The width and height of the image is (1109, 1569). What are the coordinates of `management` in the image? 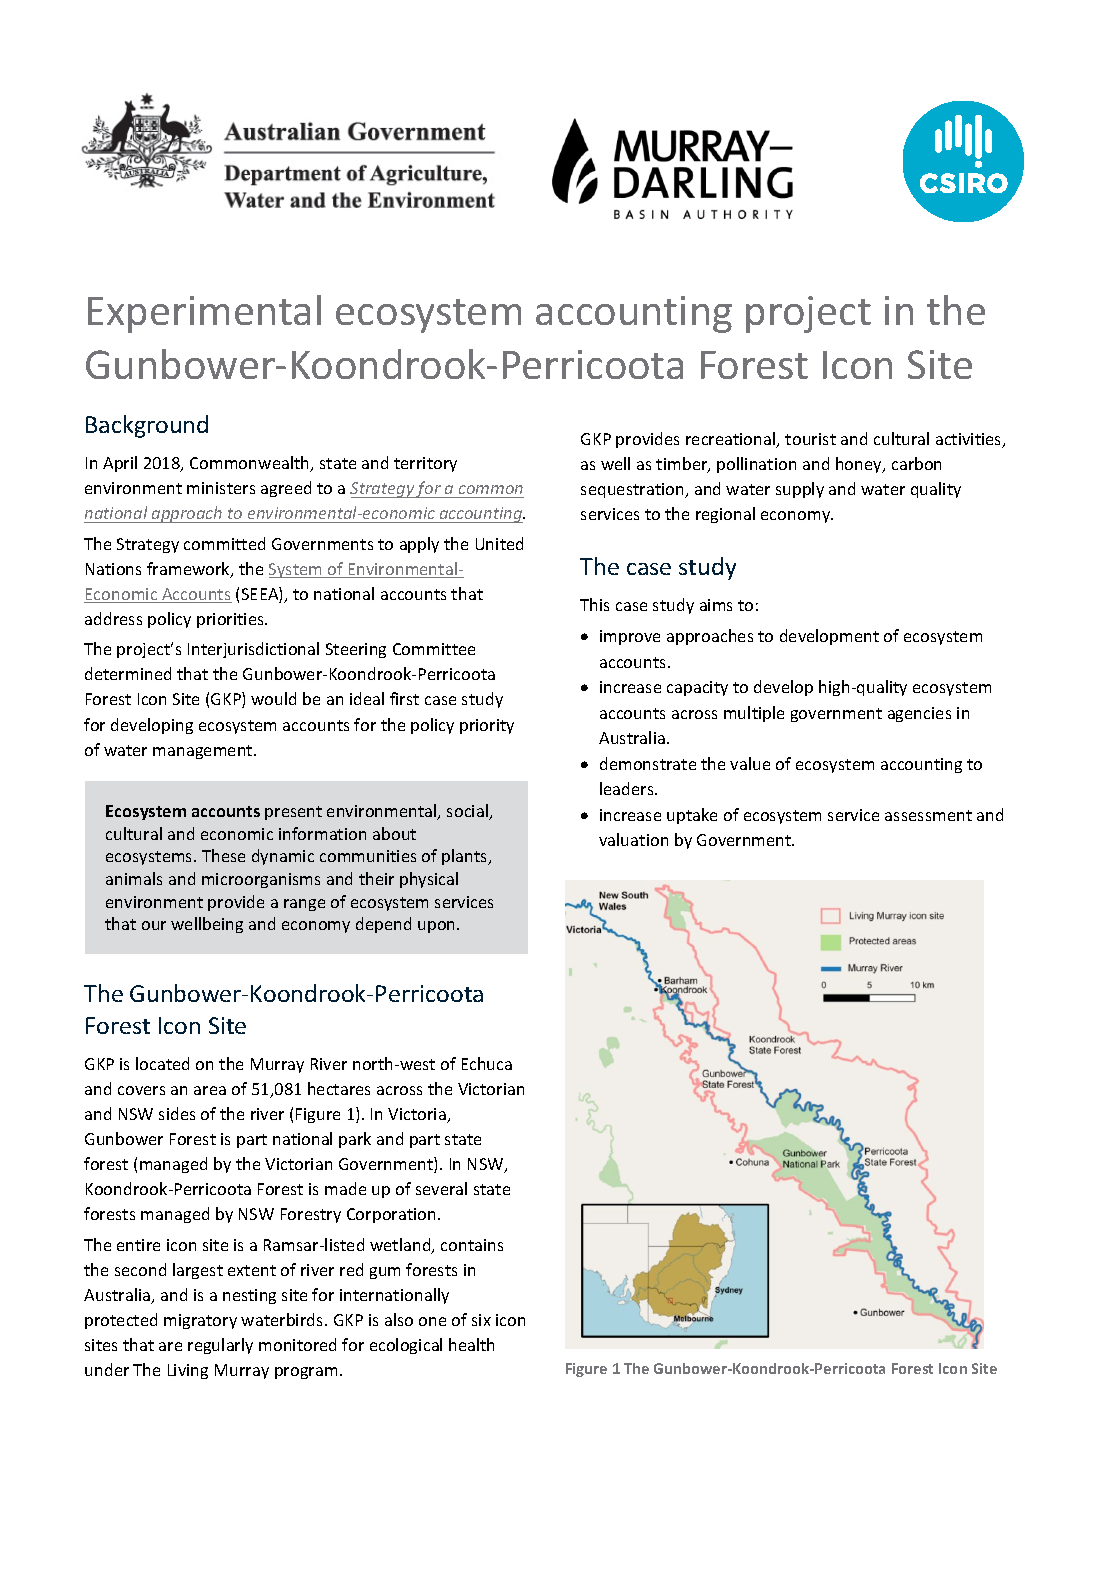 It's located at (204, 752).
